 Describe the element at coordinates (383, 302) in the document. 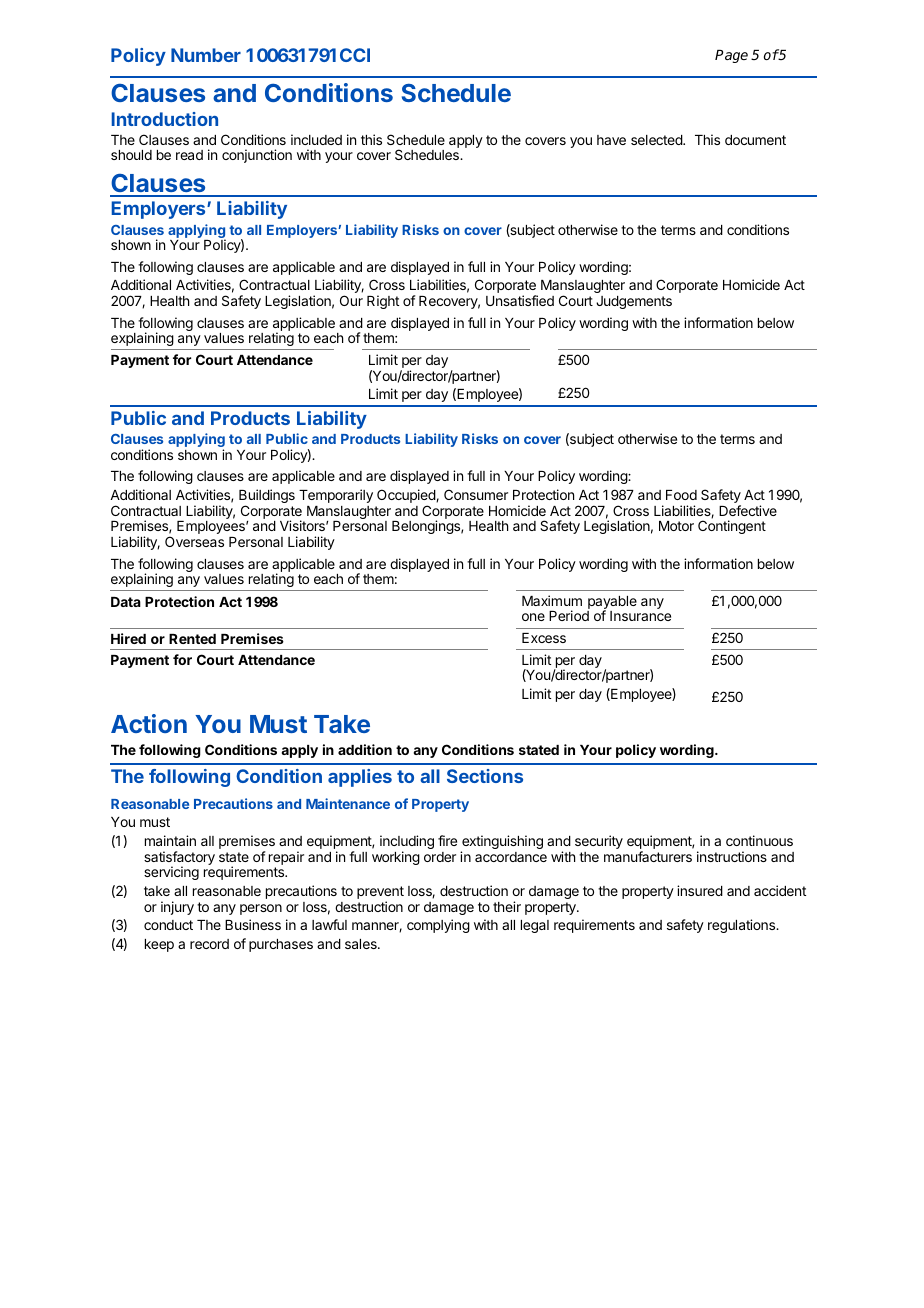

I see `Right` at that location.
